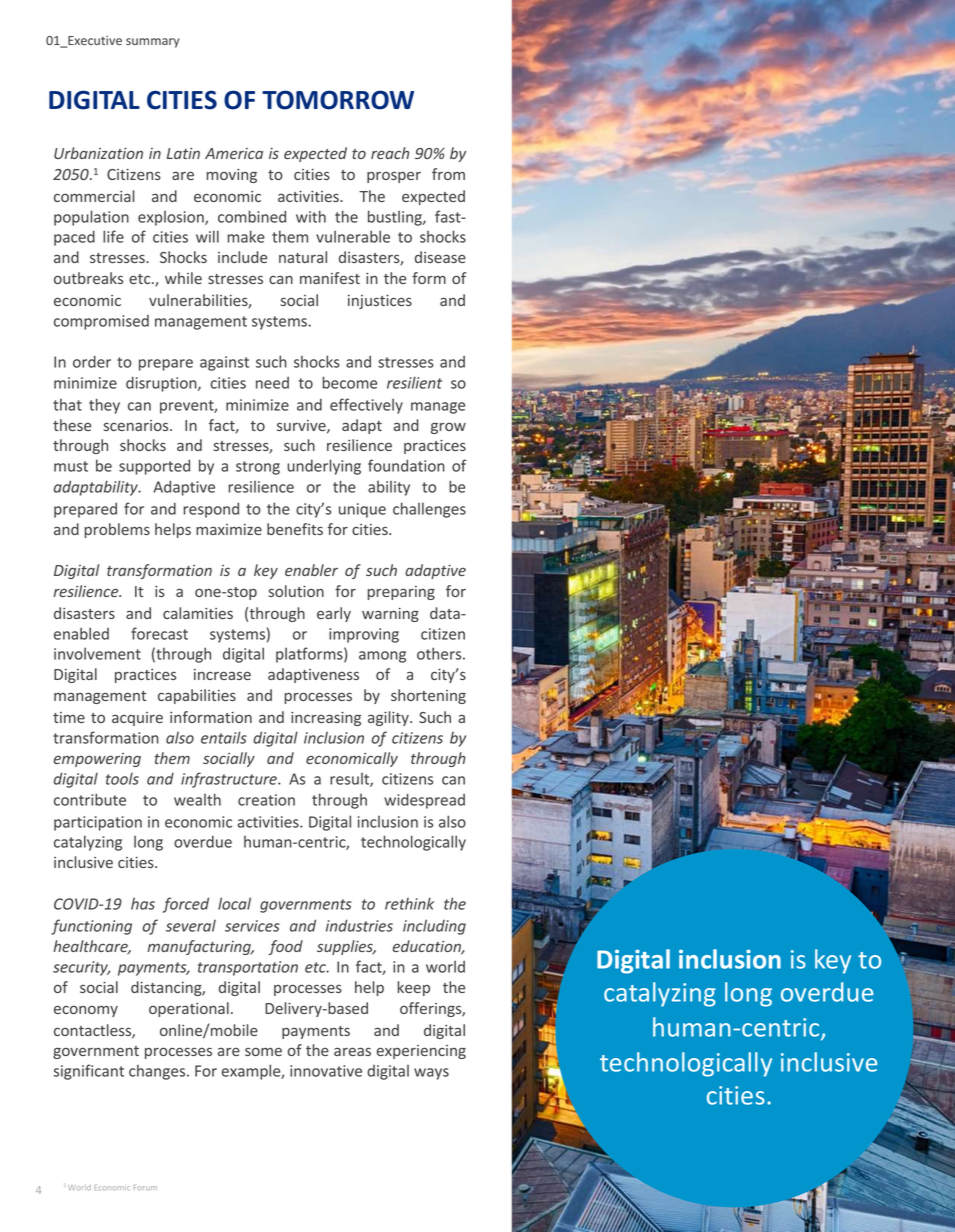 The height and width of the screenshot is (1232, 955). Describe the element at coordinates (390, 153) in the screenshot. I see `reach` at that location.
